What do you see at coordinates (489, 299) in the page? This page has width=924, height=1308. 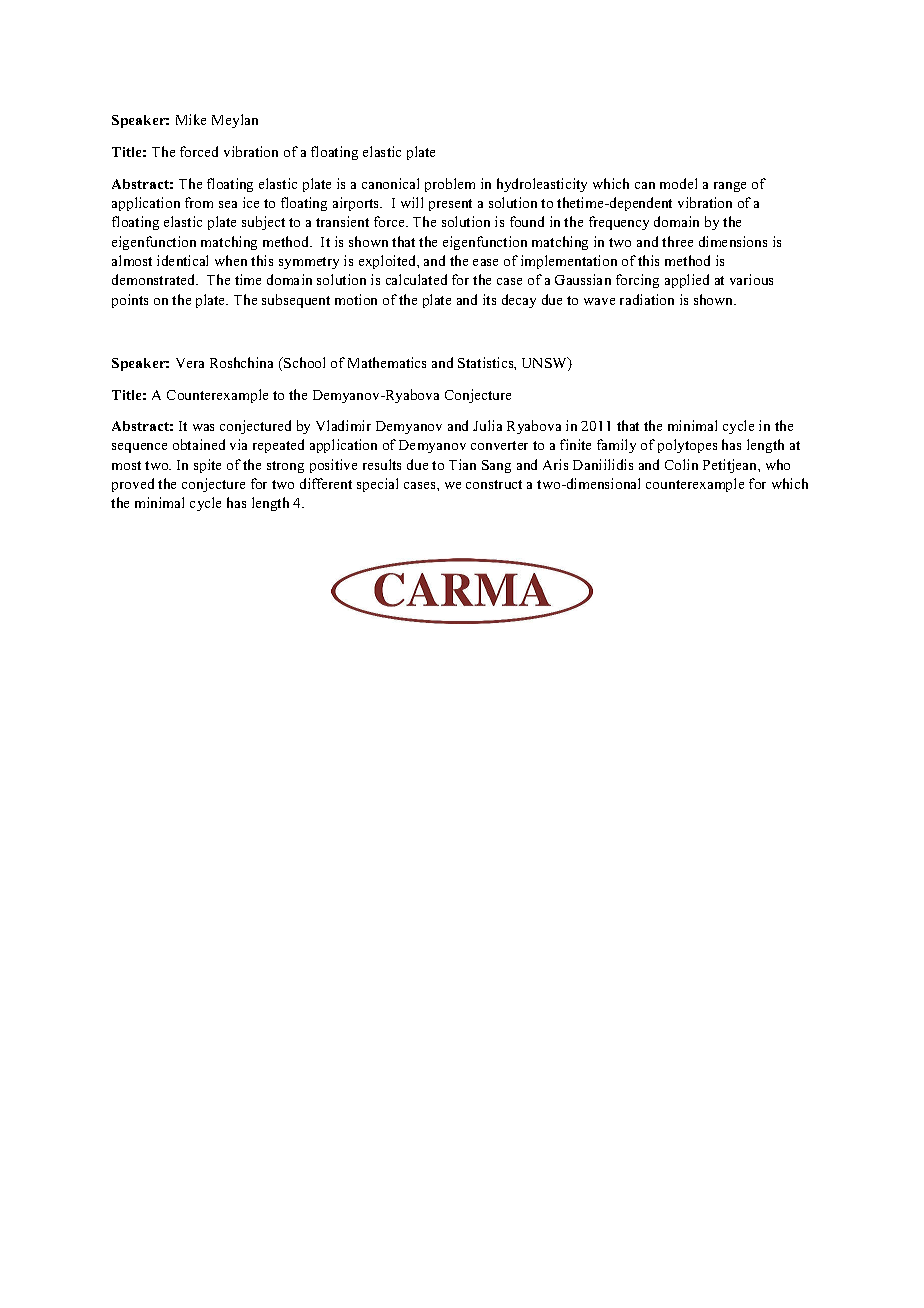 I see `its` at bounding box center [489, 299].
